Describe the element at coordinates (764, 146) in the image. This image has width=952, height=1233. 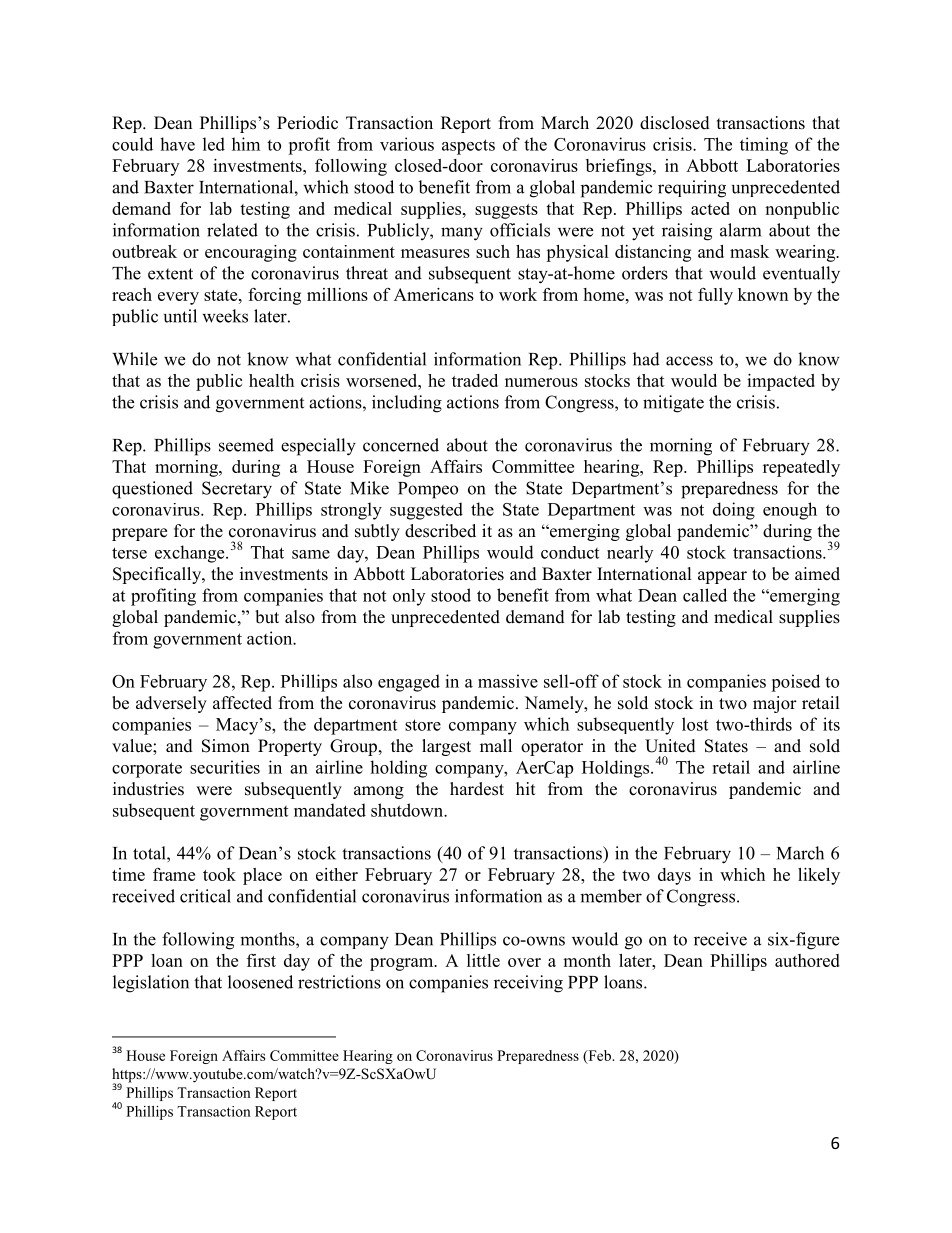
I see `timing` at that location.
